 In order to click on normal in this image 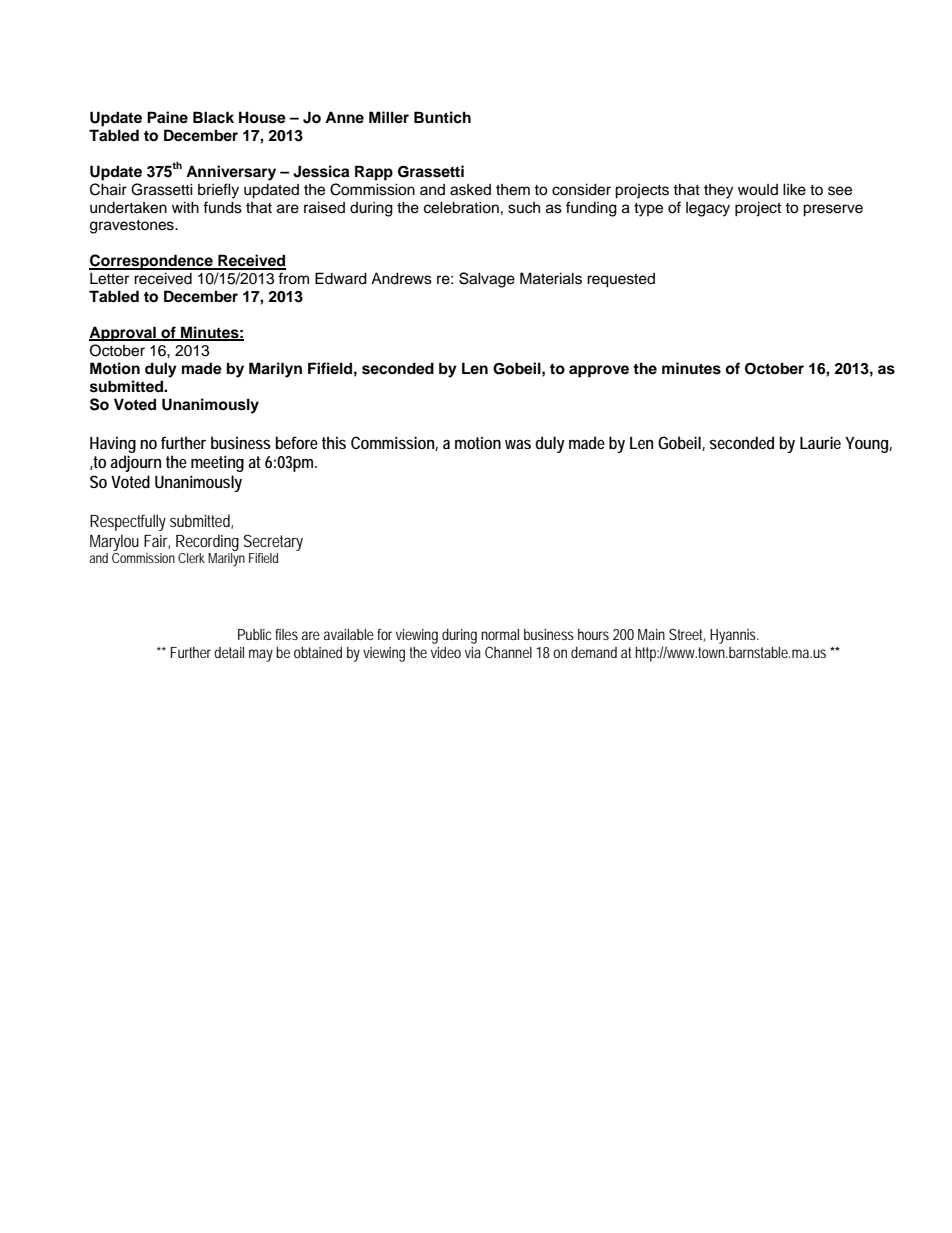, I will do `click(500, 634)`.
